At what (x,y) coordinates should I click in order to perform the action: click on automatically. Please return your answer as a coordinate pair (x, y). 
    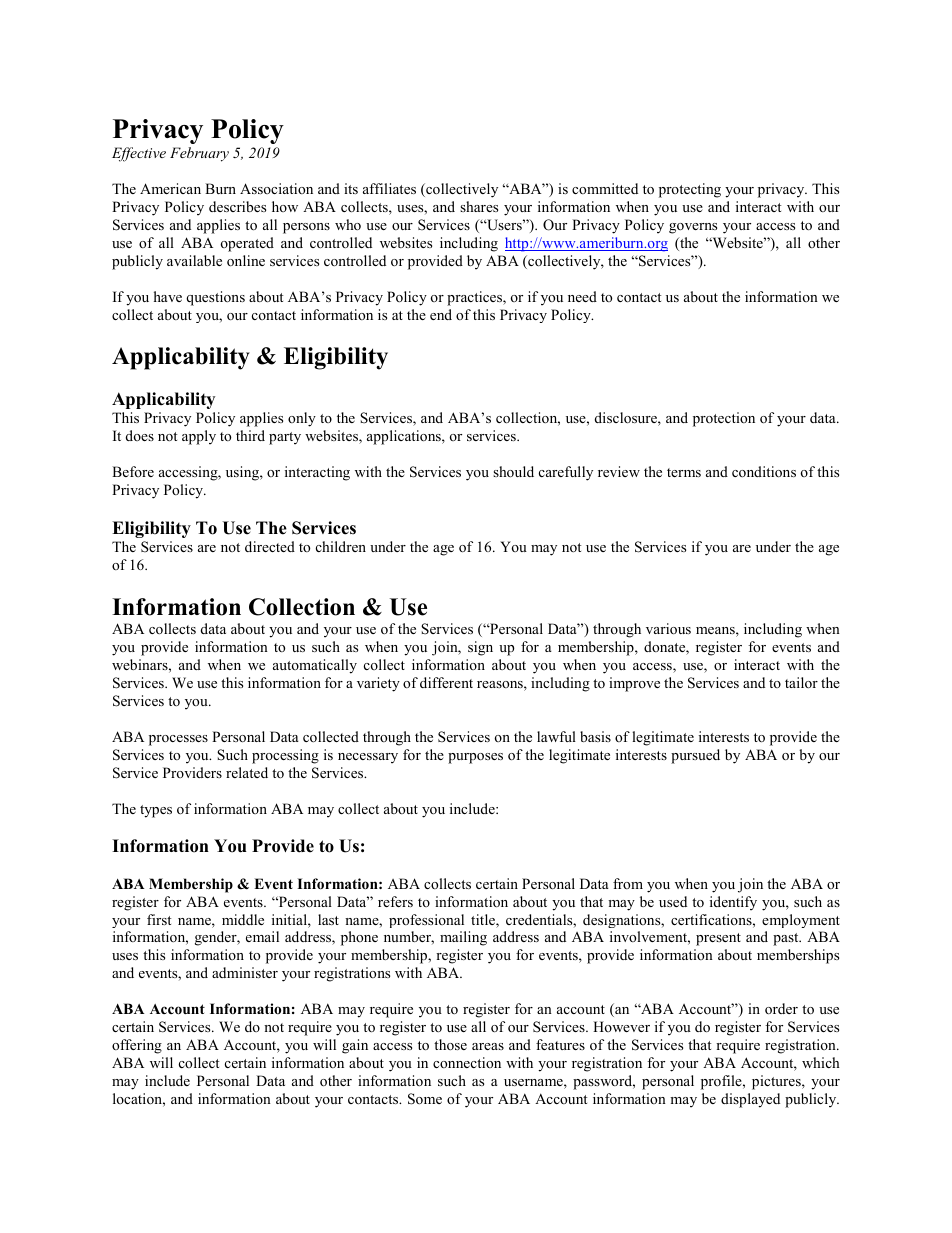
    Looking at the image, I should click on (315, 666).
